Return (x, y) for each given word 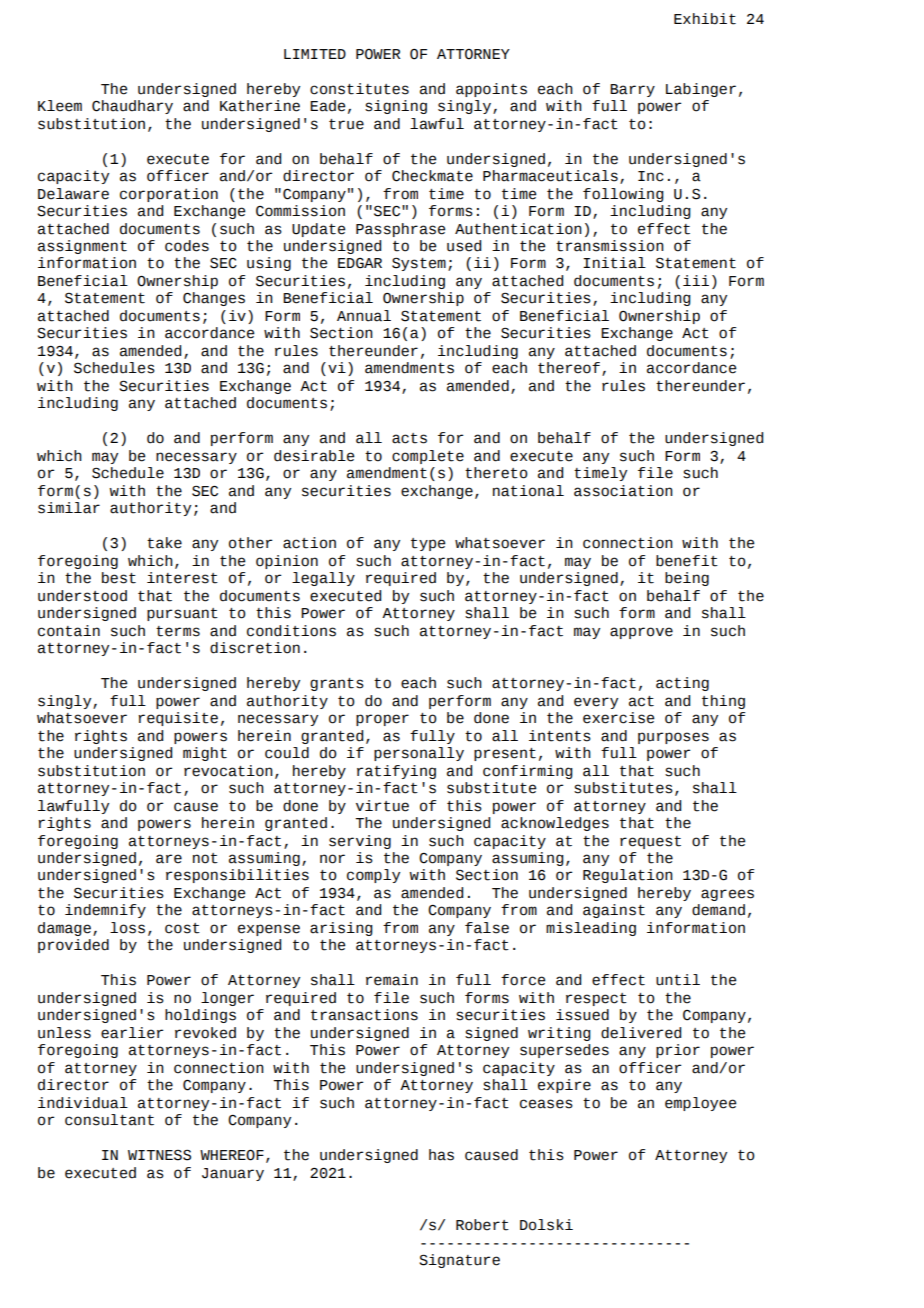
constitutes (359, 89)
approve (641, 633)
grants (337, 684)
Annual (364, 316)
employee (700, 1104)
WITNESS (159, 1155)
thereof (569, 368)
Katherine (260, 106)
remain (392, 980)
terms (178, 631)
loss (127, 928)
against (614, 911)
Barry (632, 90)
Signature (459, 1261)
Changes (214, 299)
